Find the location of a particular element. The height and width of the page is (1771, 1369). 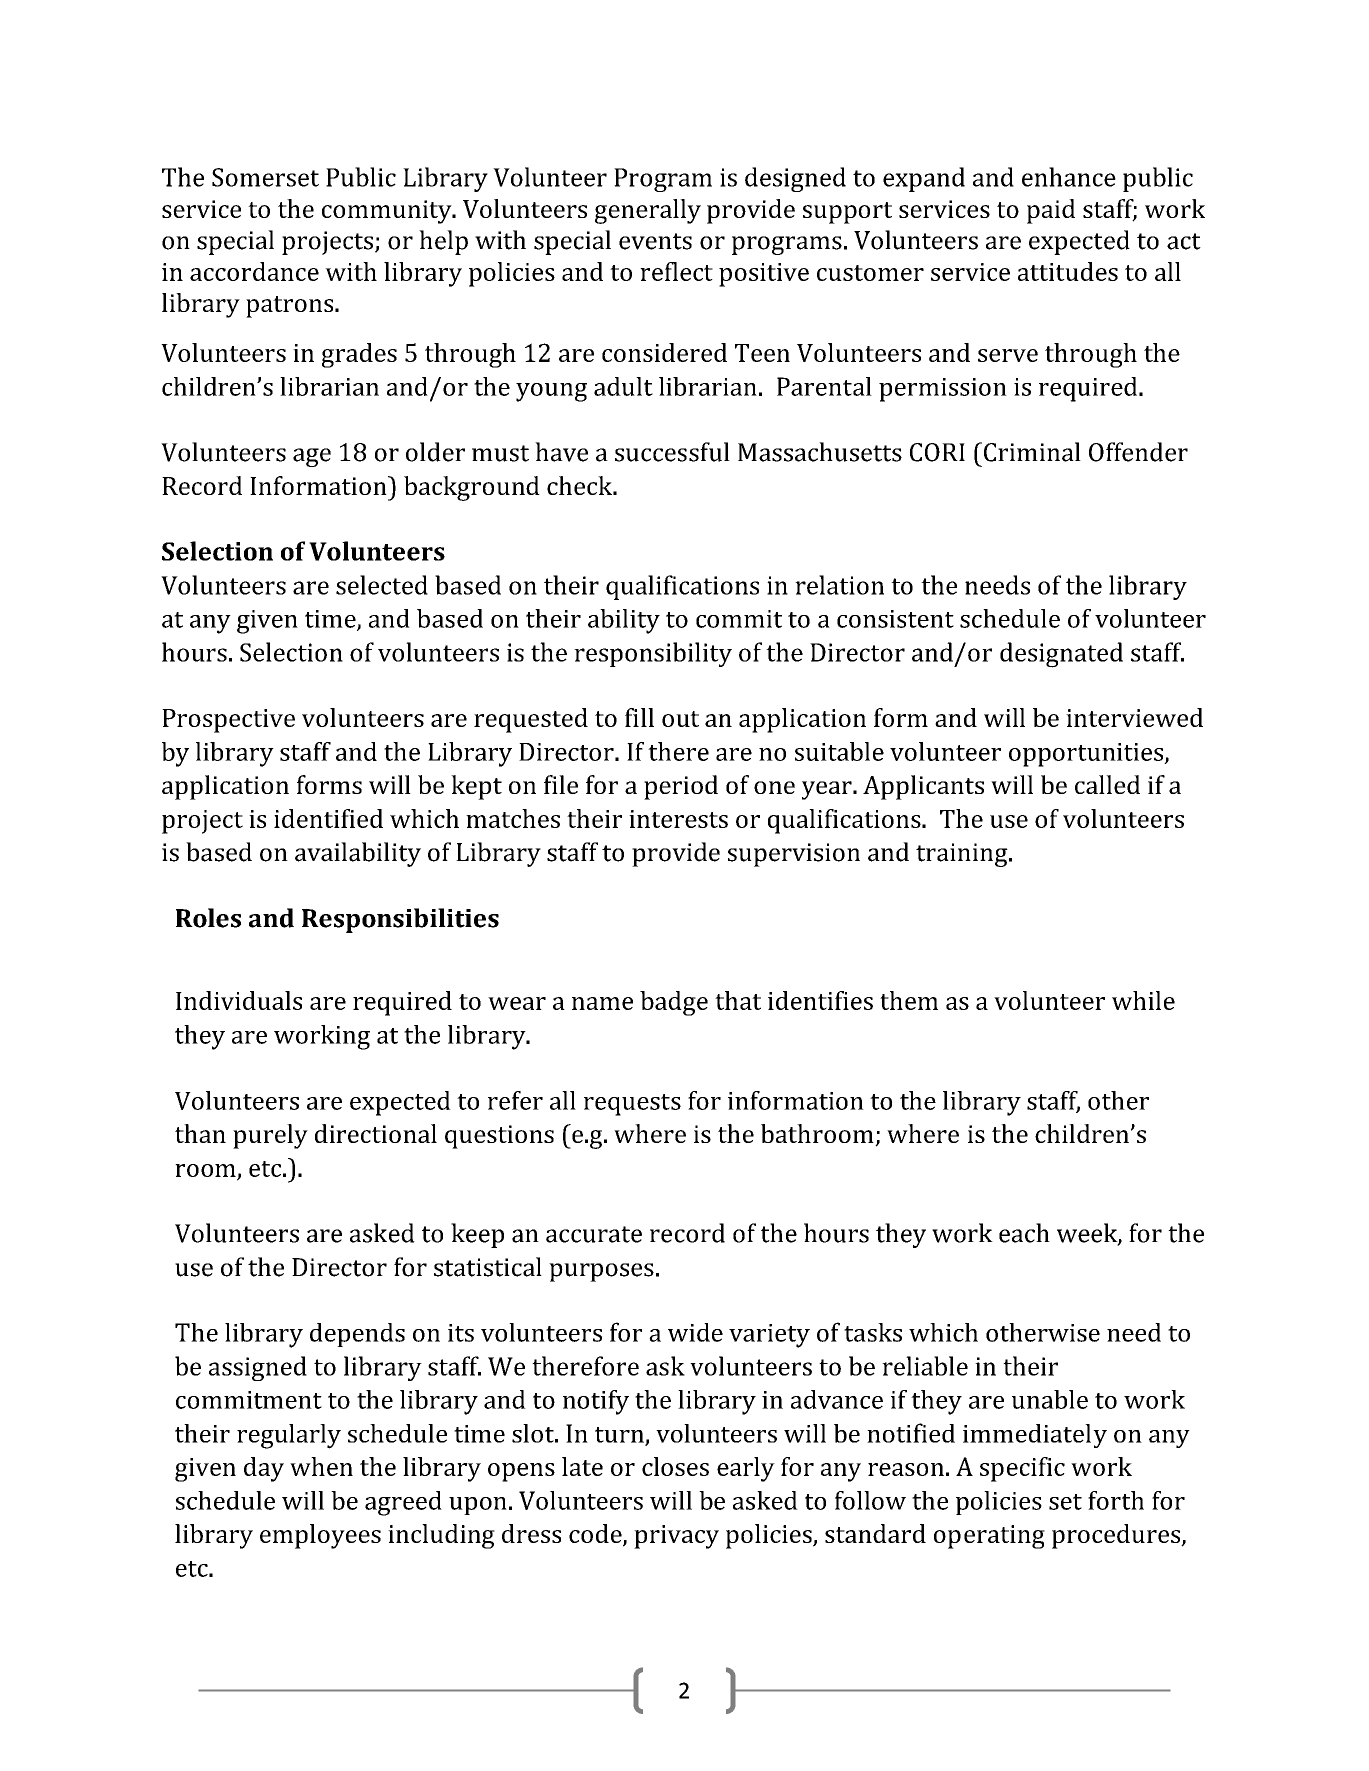

closes is located at coordinates (675, 1466).
